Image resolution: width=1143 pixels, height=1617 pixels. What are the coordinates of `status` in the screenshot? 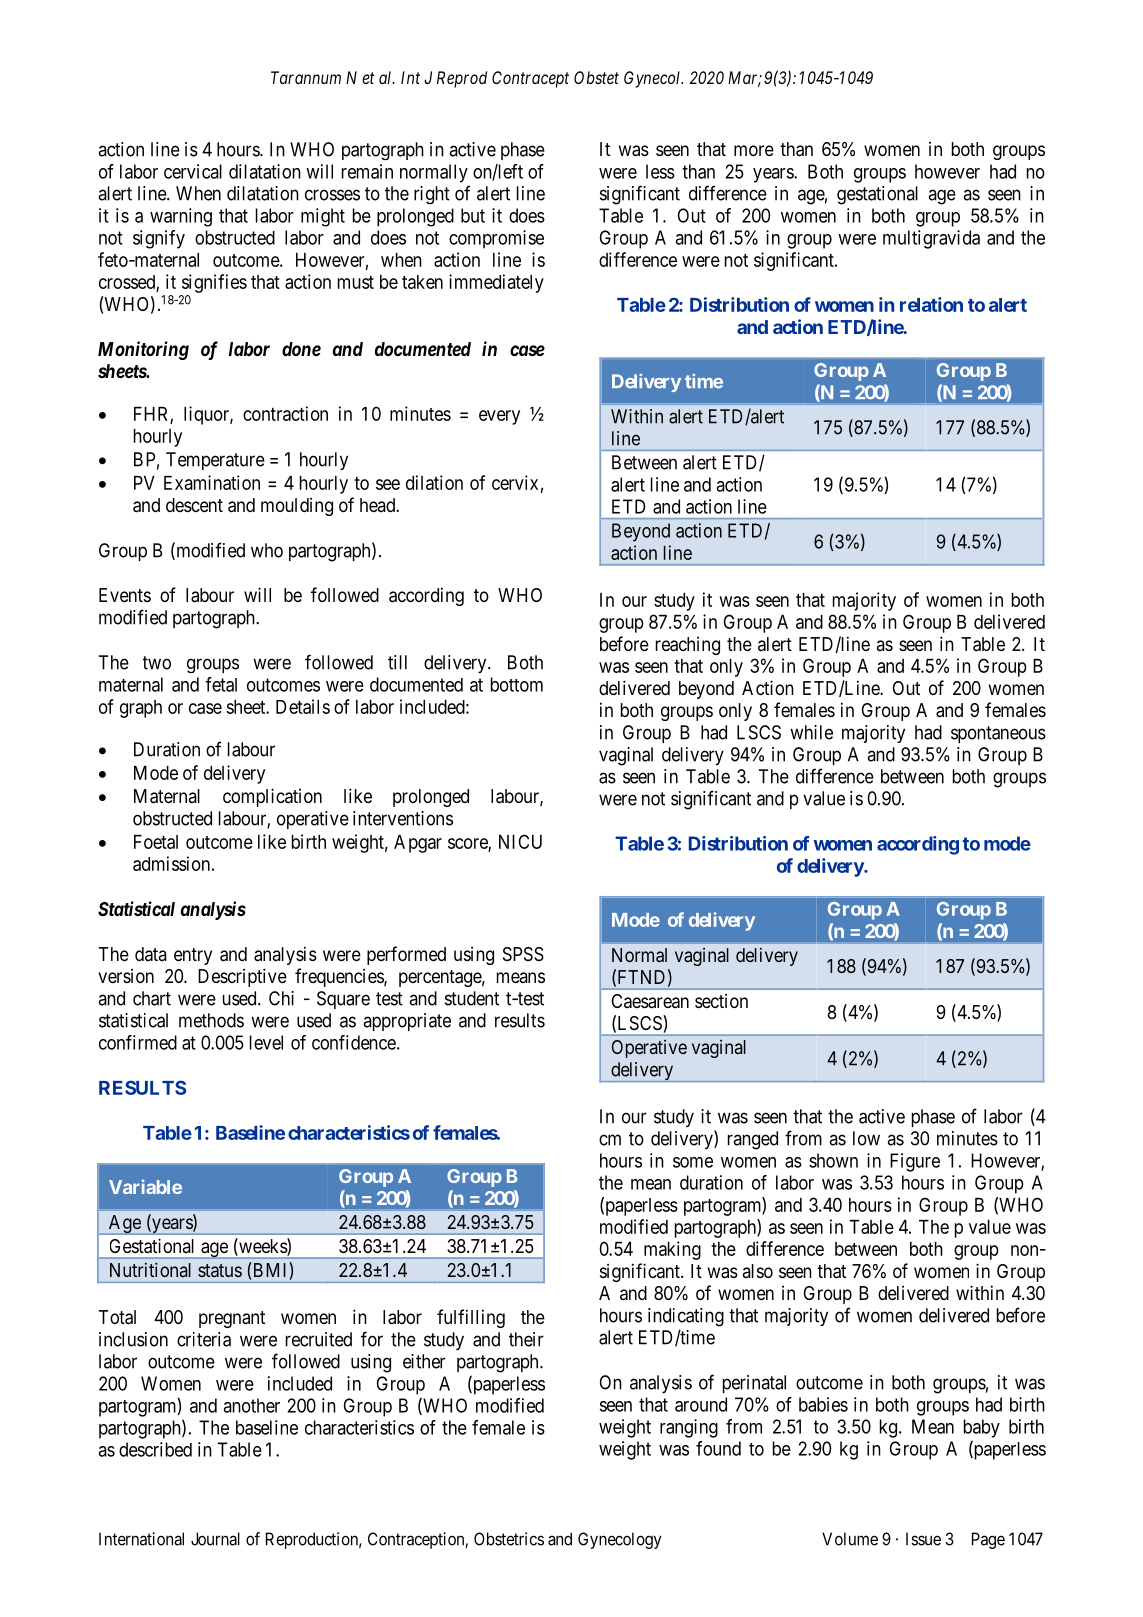 It's located at (220, 1270).
